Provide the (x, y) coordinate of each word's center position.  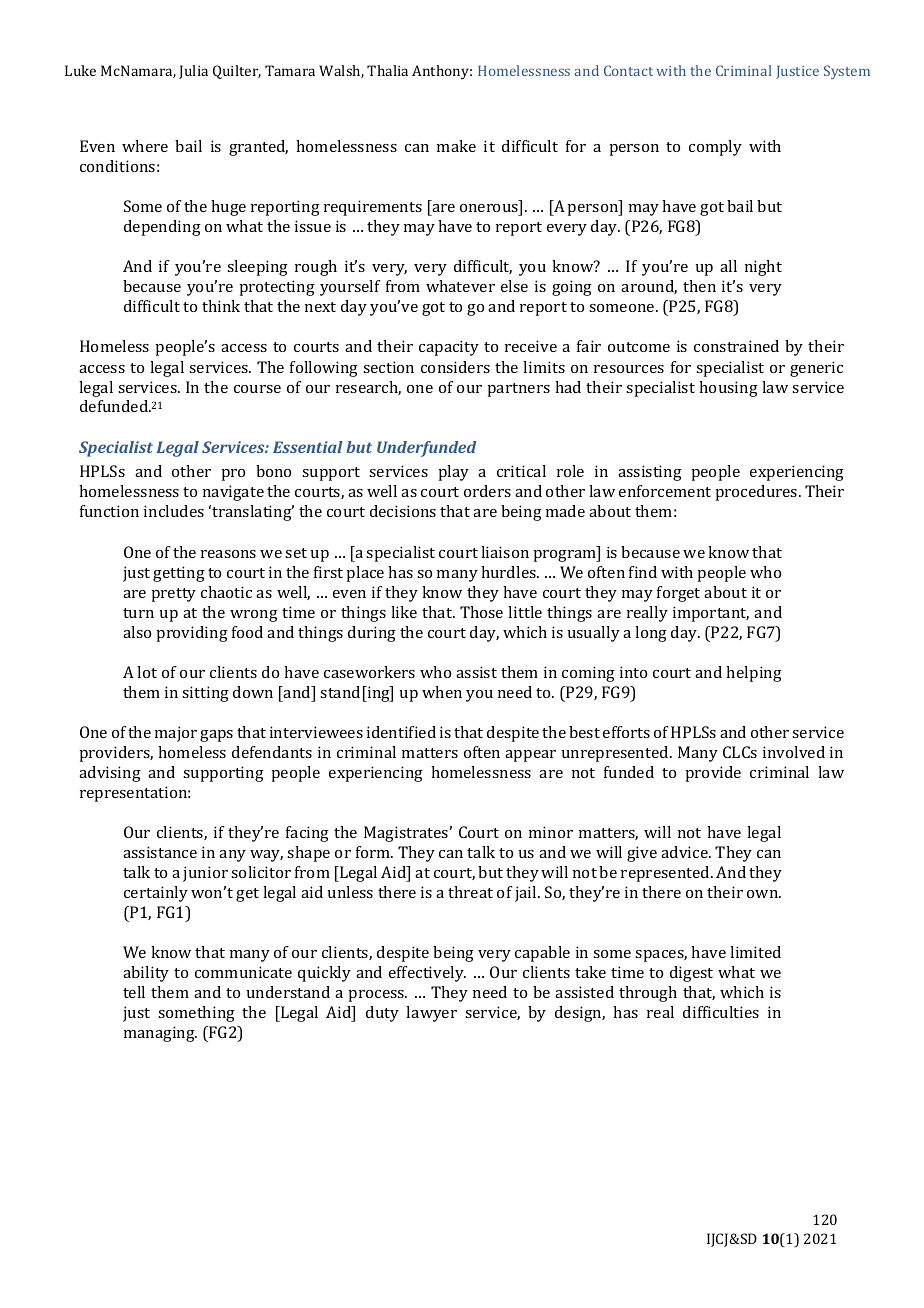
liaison (505, 552)
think (221, 306)
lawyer (431, 1014)
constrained (736, 346)
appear (530, 756)
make (456, 146)
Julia (193, 72)
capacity (449, 348)
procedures (757, 493)
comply (715, 148)
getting (179, 574)
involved (794, 752)
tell (134, 992)
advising (110, 774)
